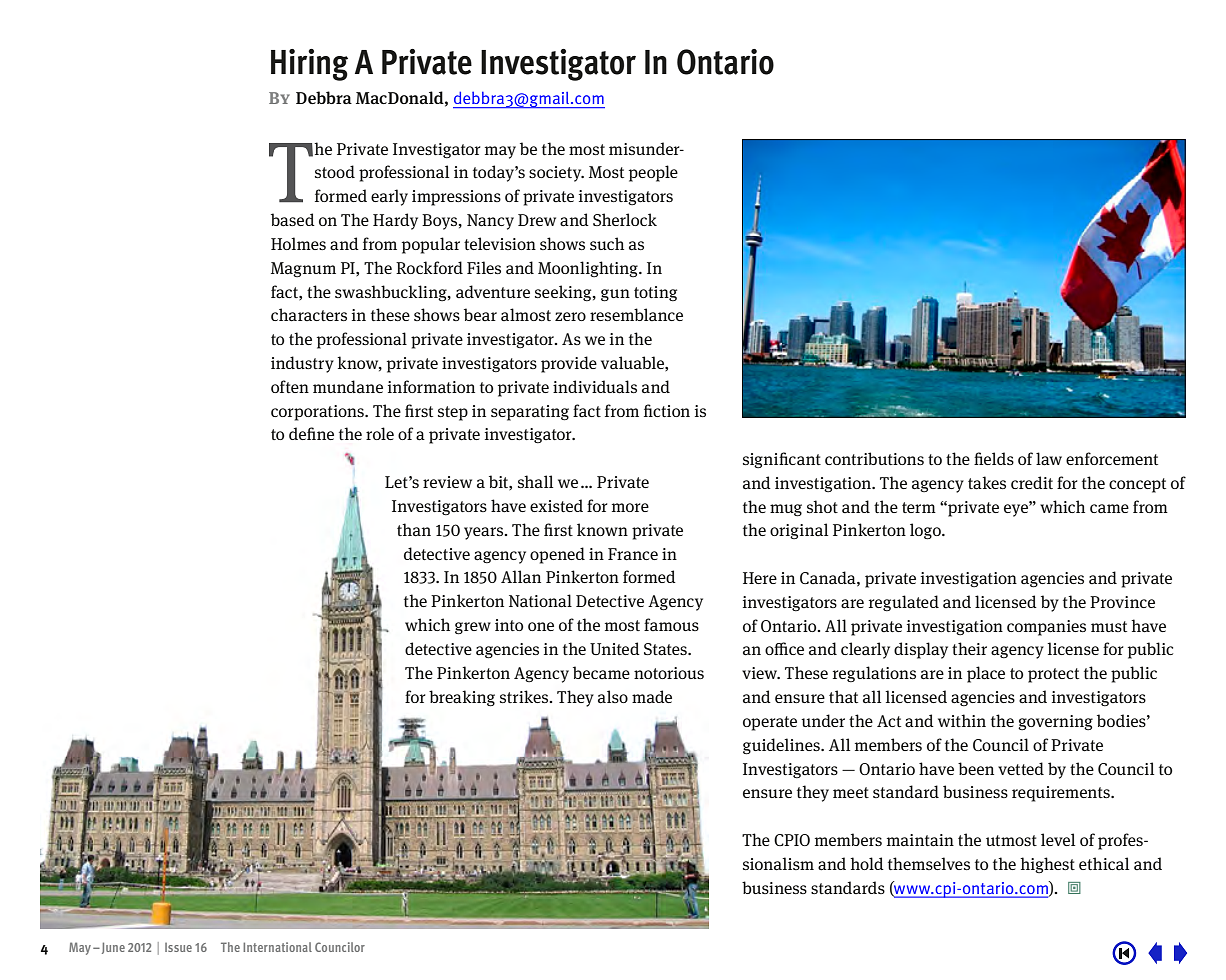 The height and width of the screenshot is (980, 1226). What do you see at coordinates (994, 458) in the screenshot?
I see `fields` at bounding box center [994, 458].
